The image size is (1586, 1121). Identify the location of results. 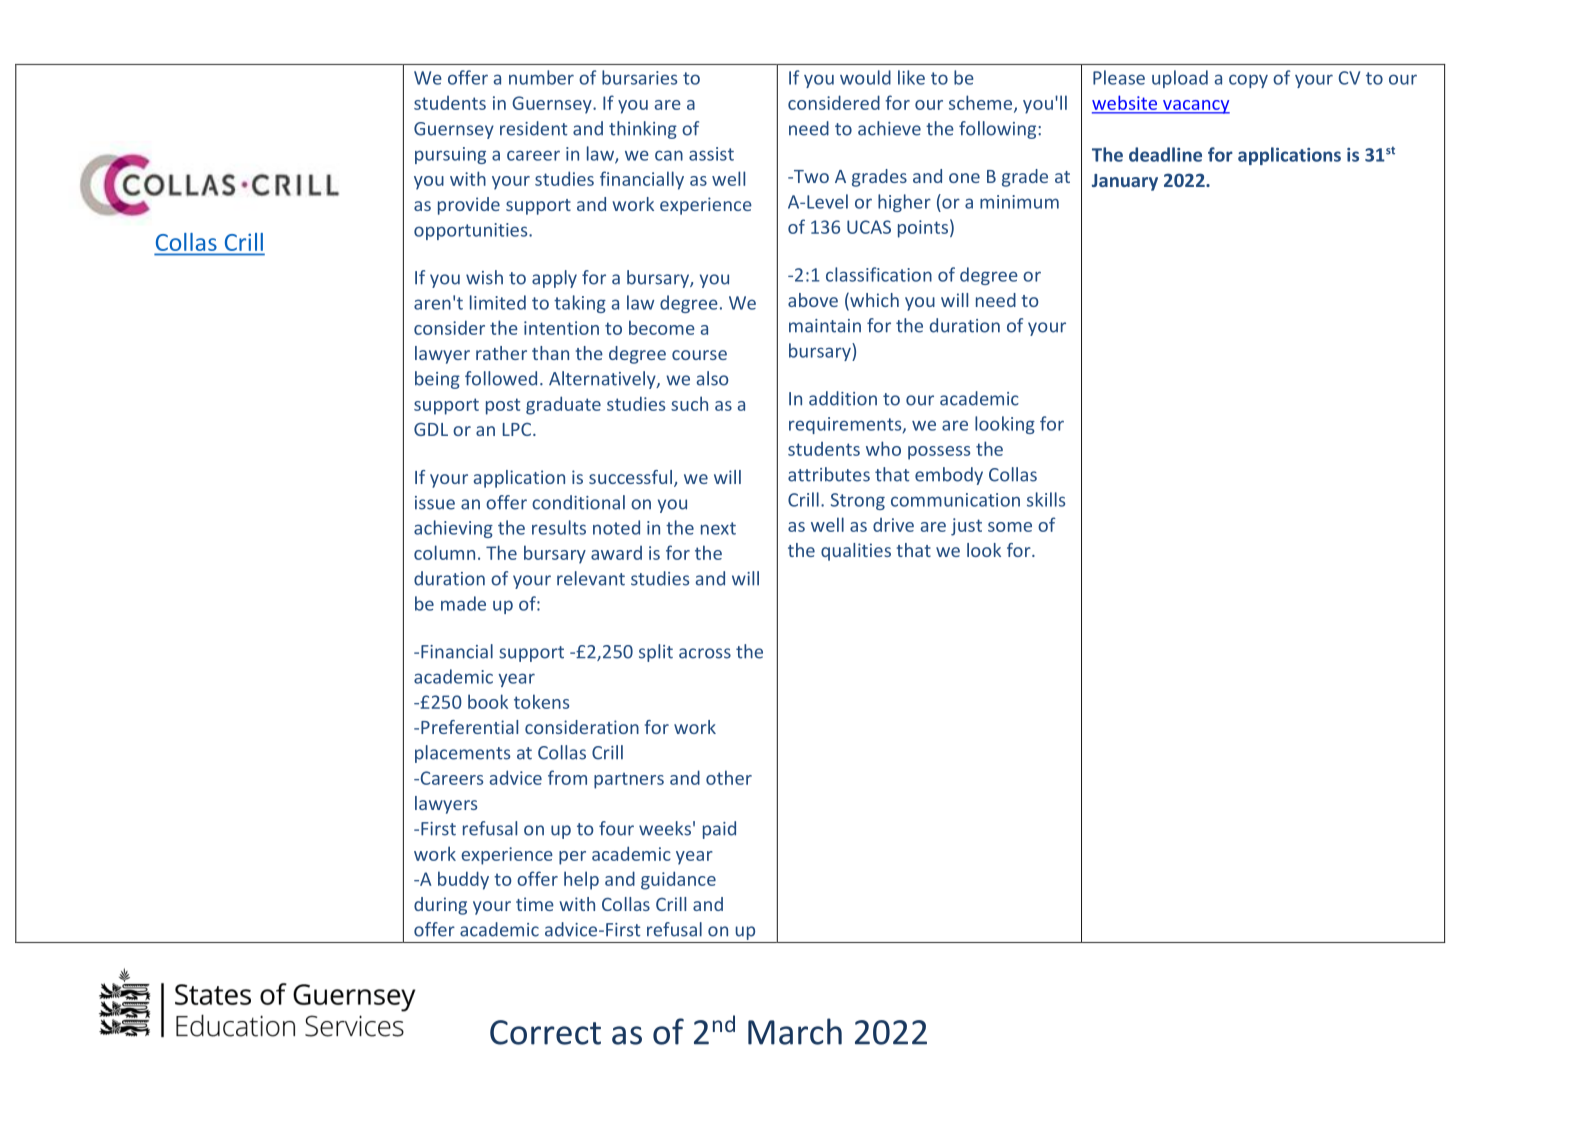
(559, 527).
